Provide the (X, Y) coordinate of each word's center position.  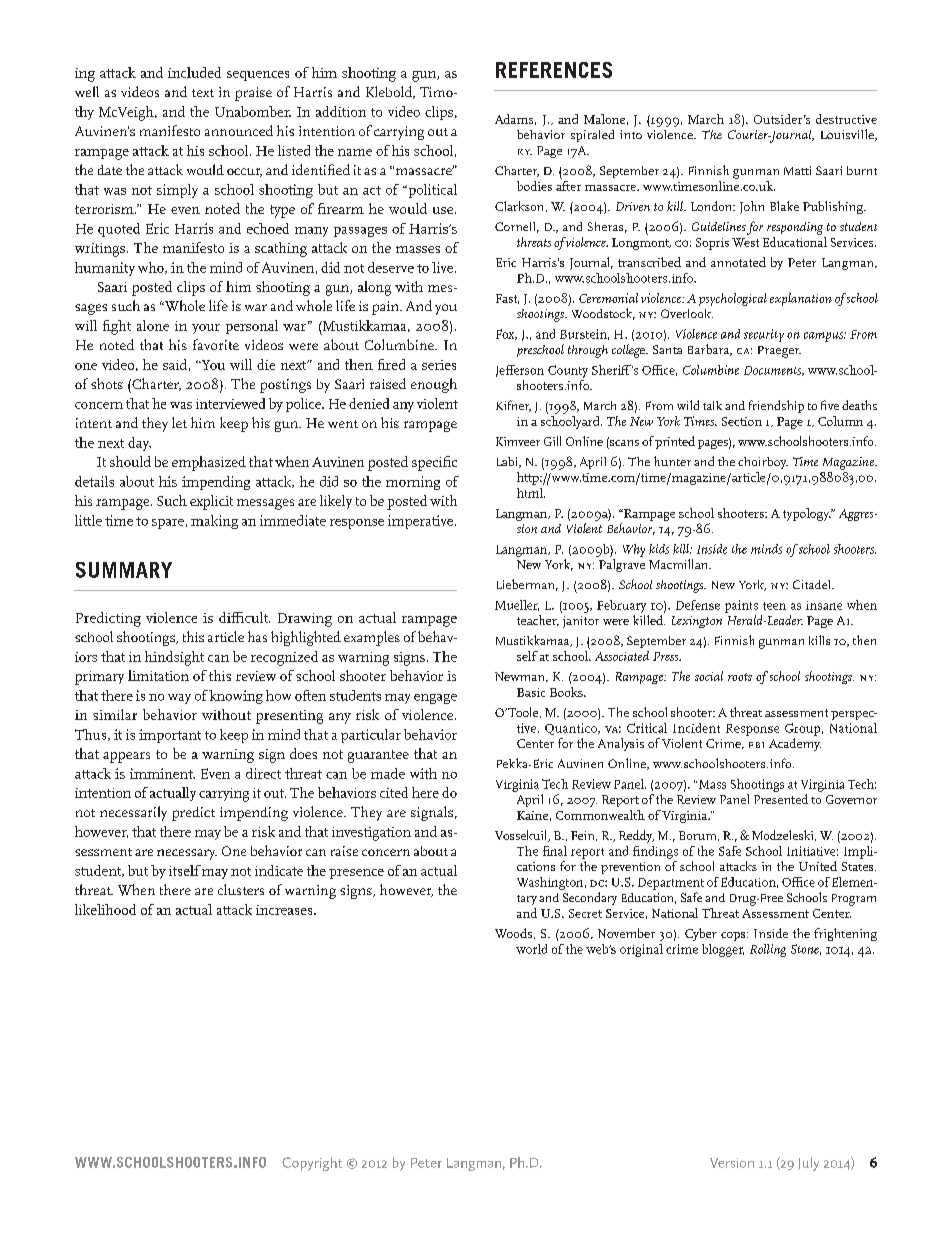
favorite (216, 344)
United (818, 866)
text (203, 93)
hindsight (174, 658)
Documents (774, 371)
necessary (187, 854)
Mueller (517, 605)
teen (774, 606)
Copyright (312, 1164)
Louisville (848, 135)
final (555, 851)
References (554, 70)
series (439, 365)
